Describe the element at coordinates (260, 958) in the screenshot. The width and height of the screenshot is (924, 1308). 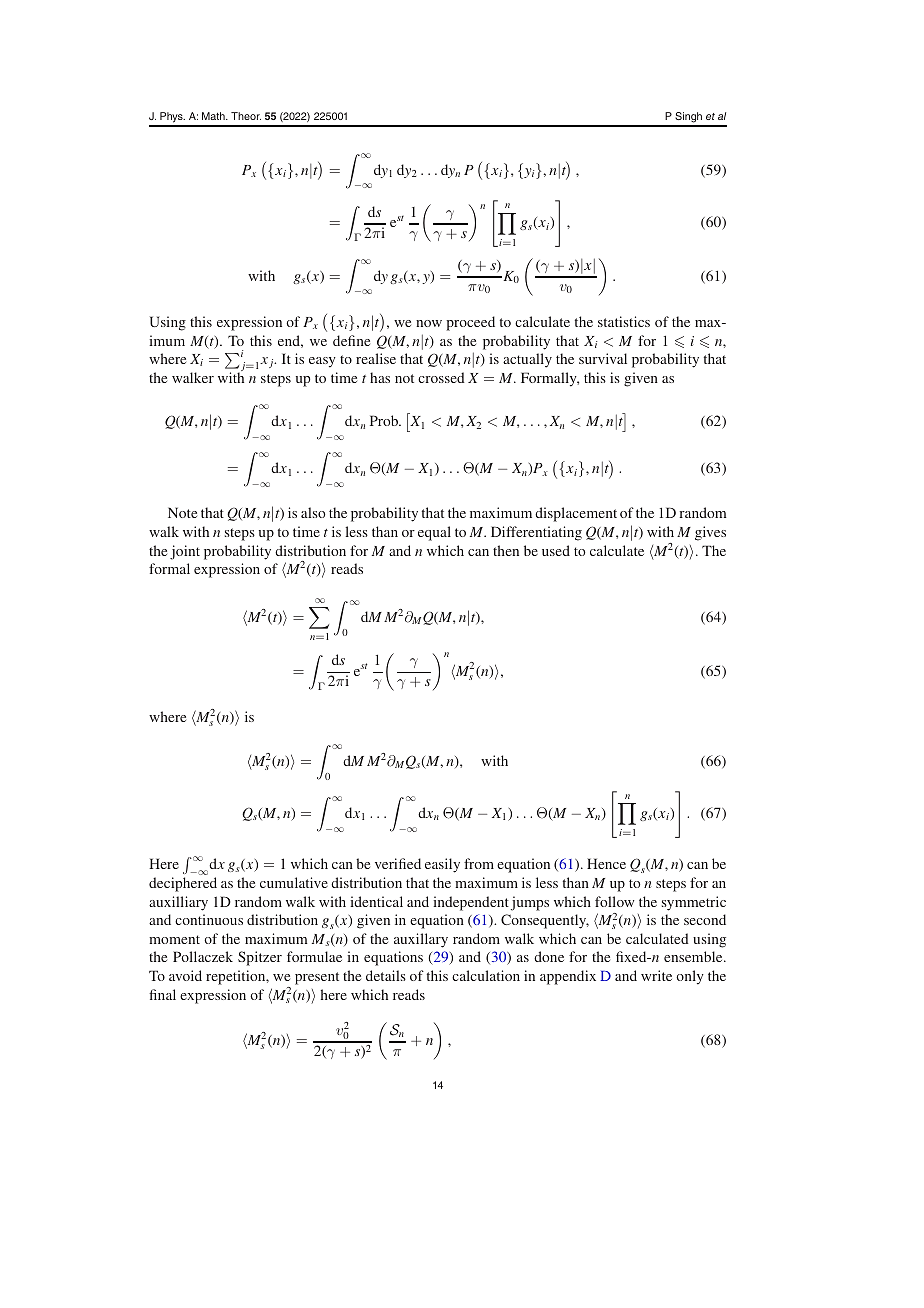
I see `Spitzer` at that location.
